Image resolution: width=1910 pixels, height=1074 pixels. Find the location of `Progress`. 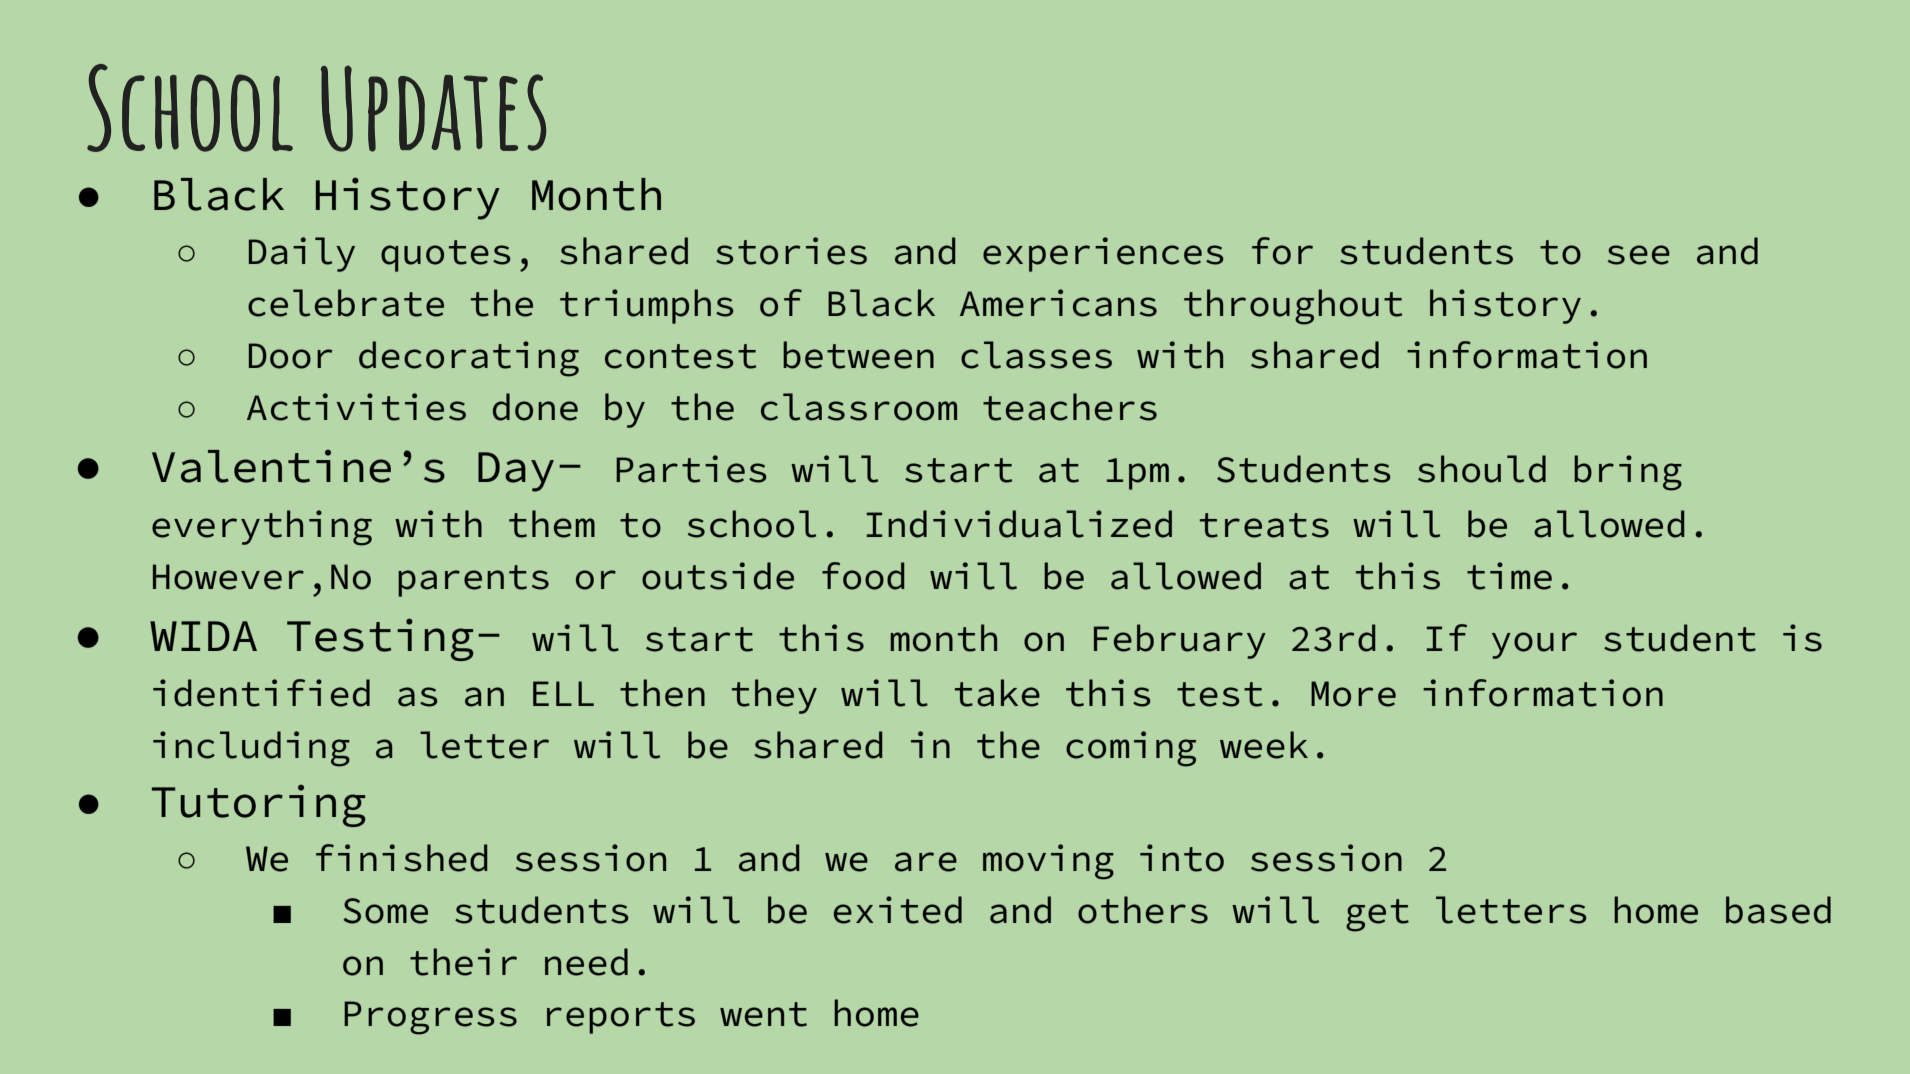

Progress is located at coordinates (430, 1018).
